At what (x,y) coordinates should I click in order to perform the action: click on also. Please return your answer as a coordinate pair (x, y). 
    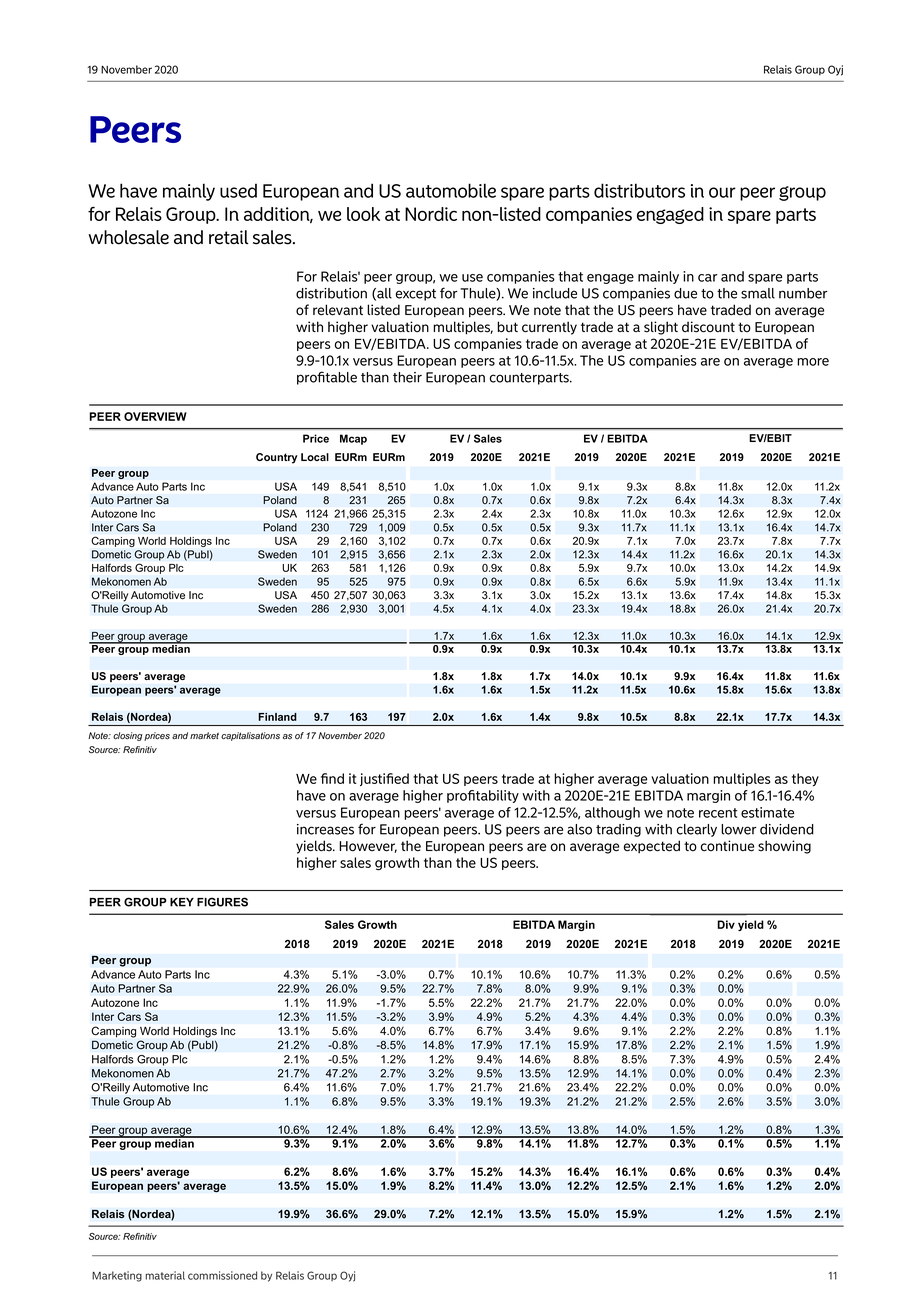
    Looking at the image, I should click on (579, 829).
